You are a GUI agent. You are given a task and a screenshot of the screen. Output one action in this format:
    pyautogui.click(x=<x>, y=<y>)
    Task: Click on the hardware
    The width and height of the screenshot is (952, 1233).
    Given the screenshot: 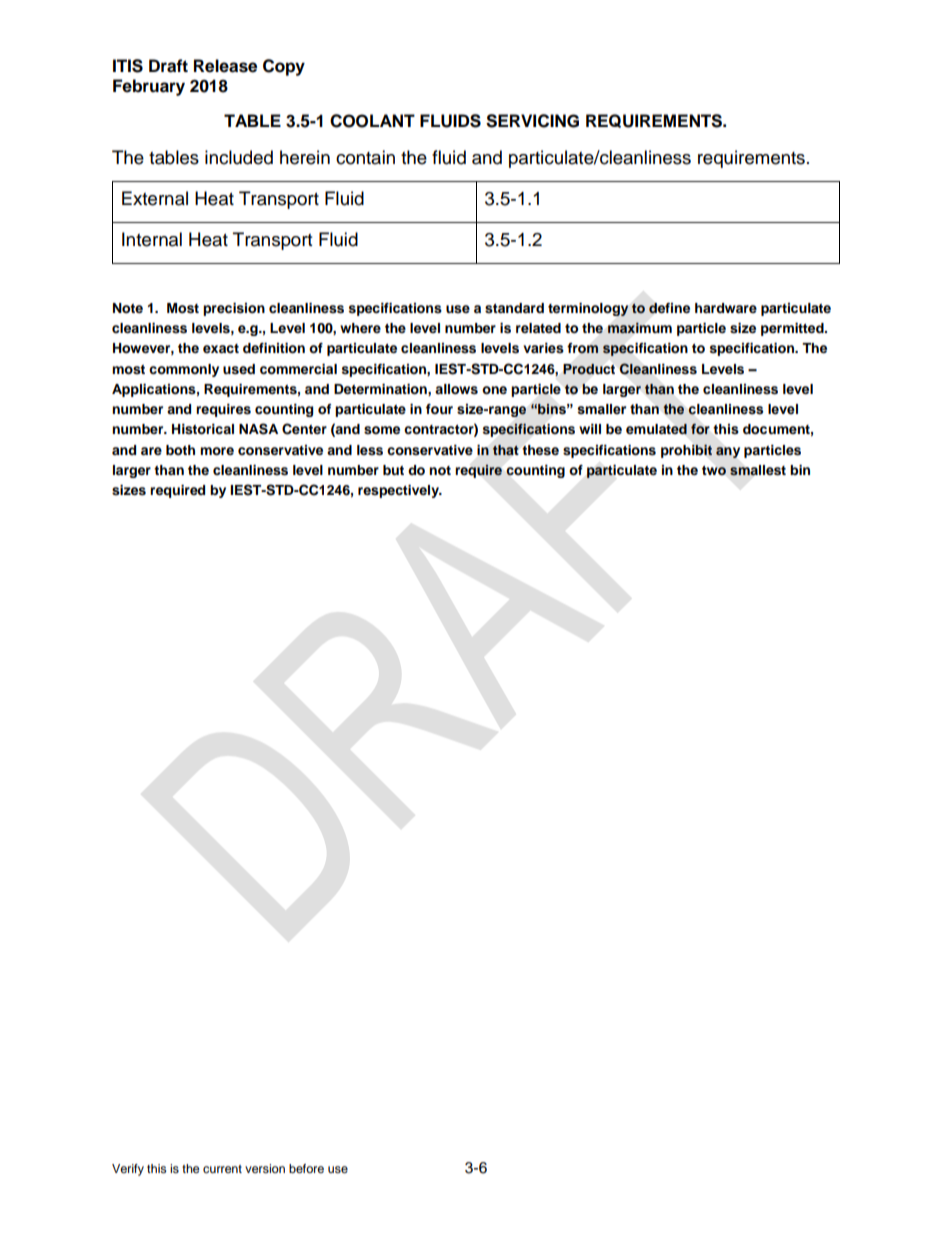 What is the action you would take?
    pyautogui.click(x=726, y=308)
